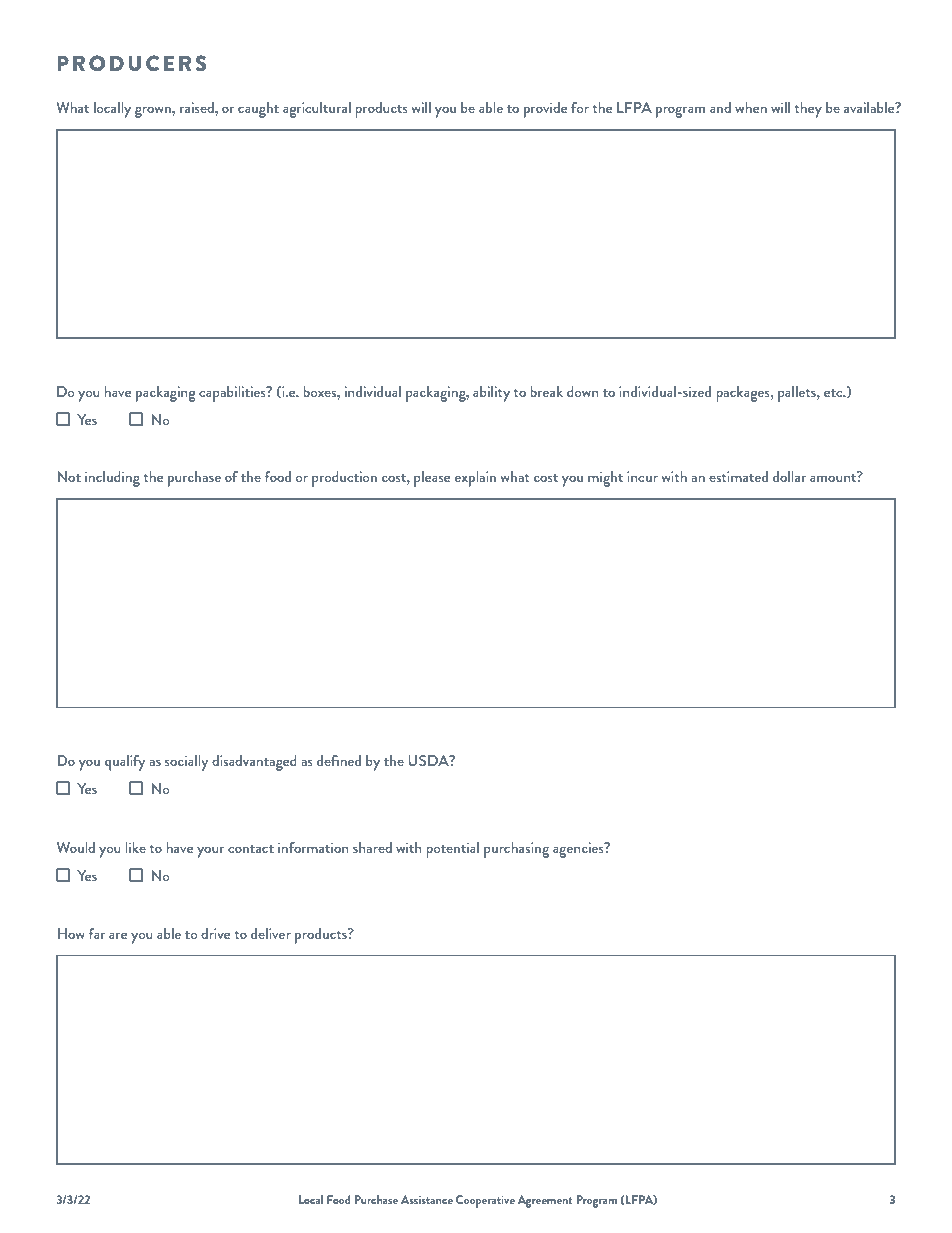 This screenshot has height=1233, width=952. What do you see at coordinates (432, 479) in the screenshot?
I see `please` at bounding box center [432, 479].
